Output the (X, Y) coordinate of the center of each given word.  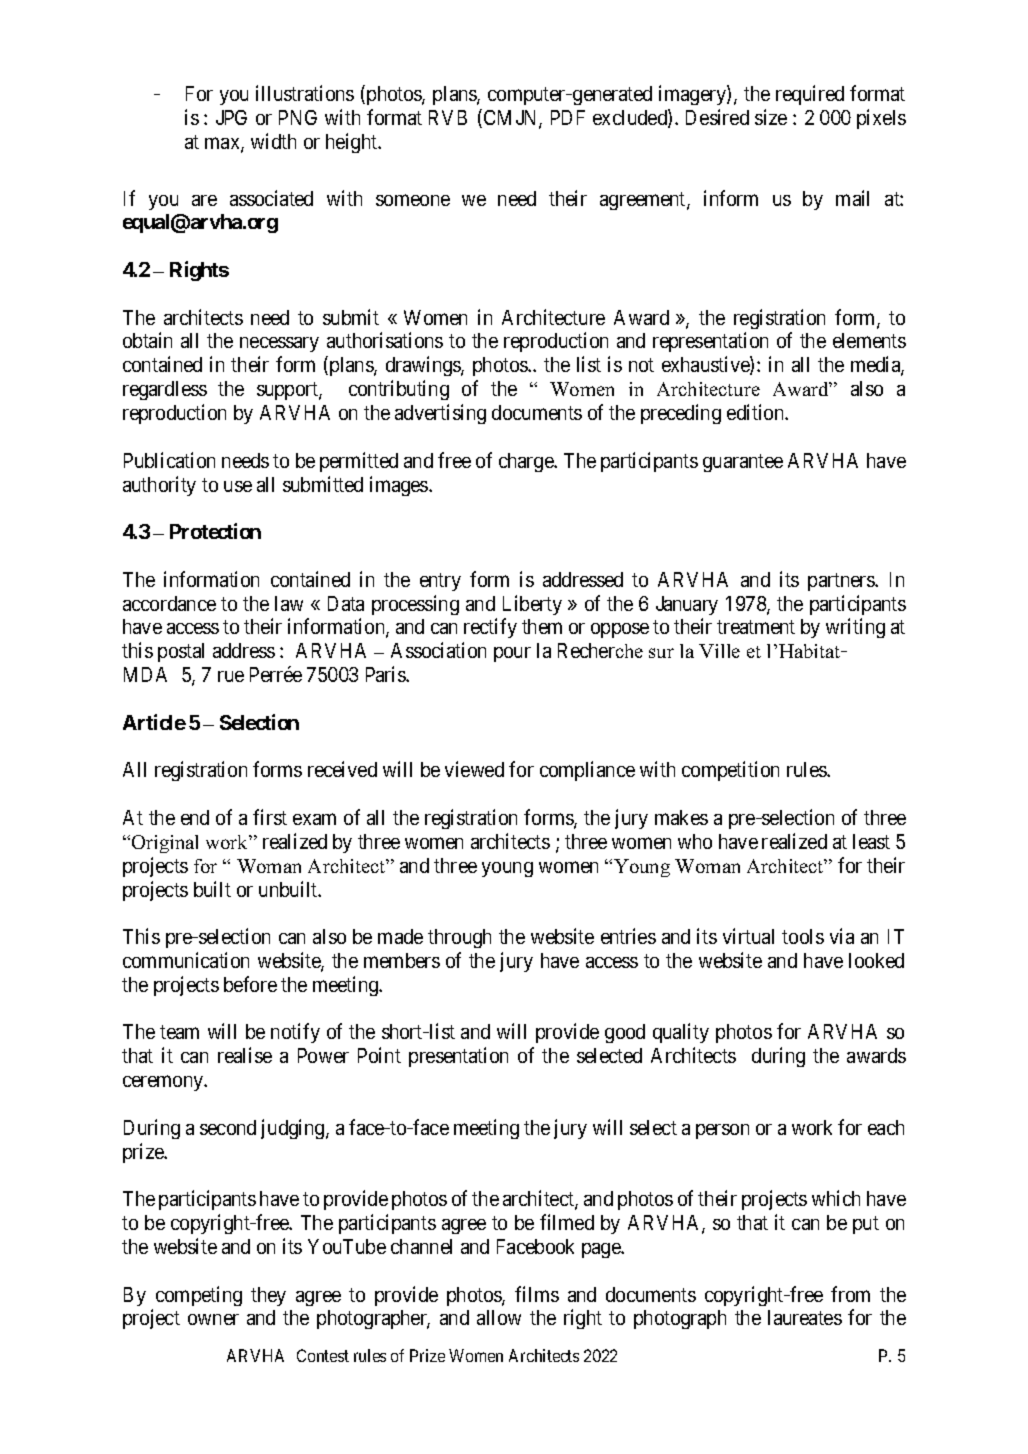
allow (499, 1317)
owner (213, 1319)
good (625, 1033)
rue (231, 676)
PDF (568, 117)
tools (803, 936)
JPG (231, 117)
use (238, 486)
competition (730, 771)
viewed (474, 769)
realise (245, 1055)
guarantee (743, 463)
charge (527, 462)
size (771, 117)
